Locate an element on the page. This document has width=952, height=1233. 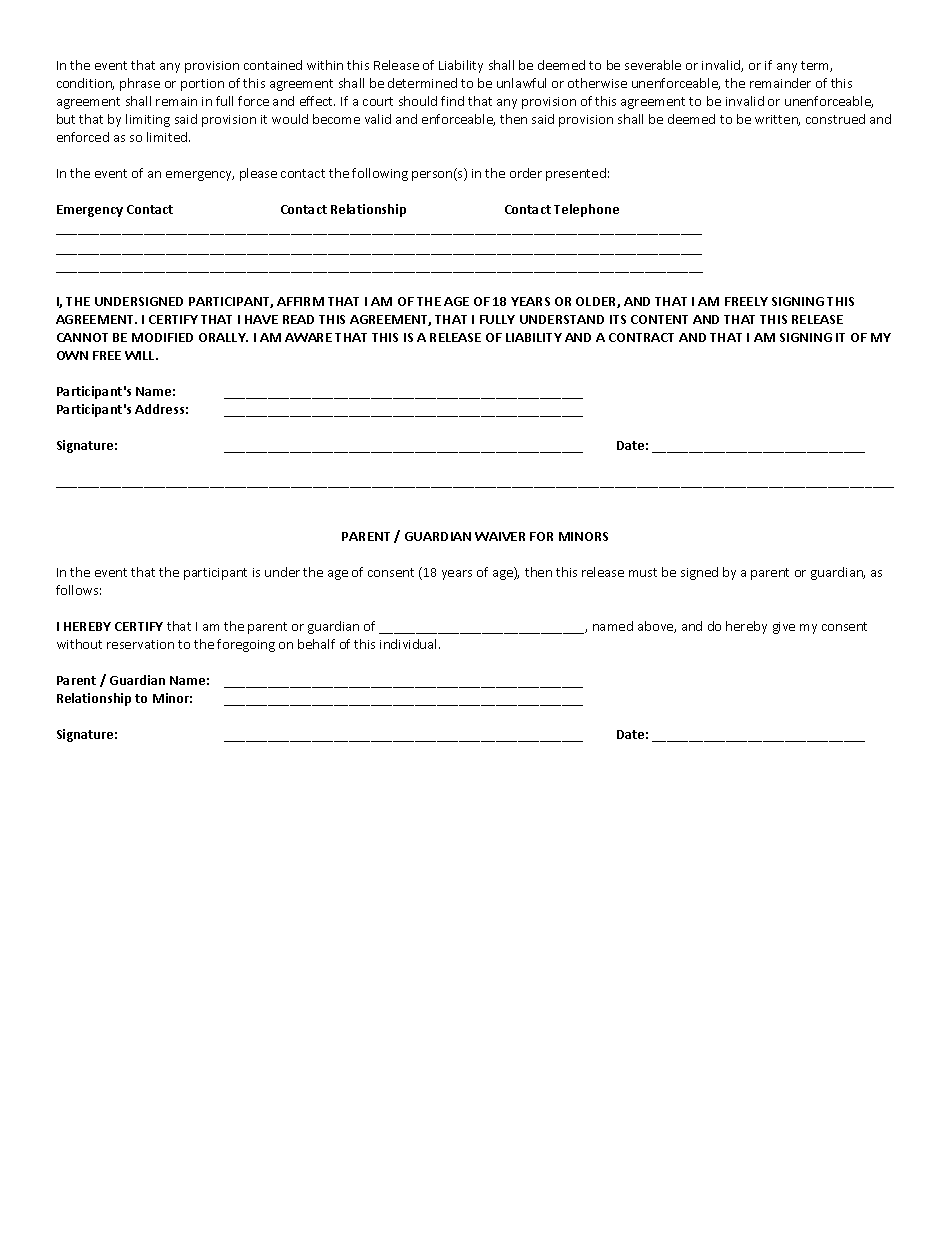
CONTENT is located at coordinates (659, 319).
